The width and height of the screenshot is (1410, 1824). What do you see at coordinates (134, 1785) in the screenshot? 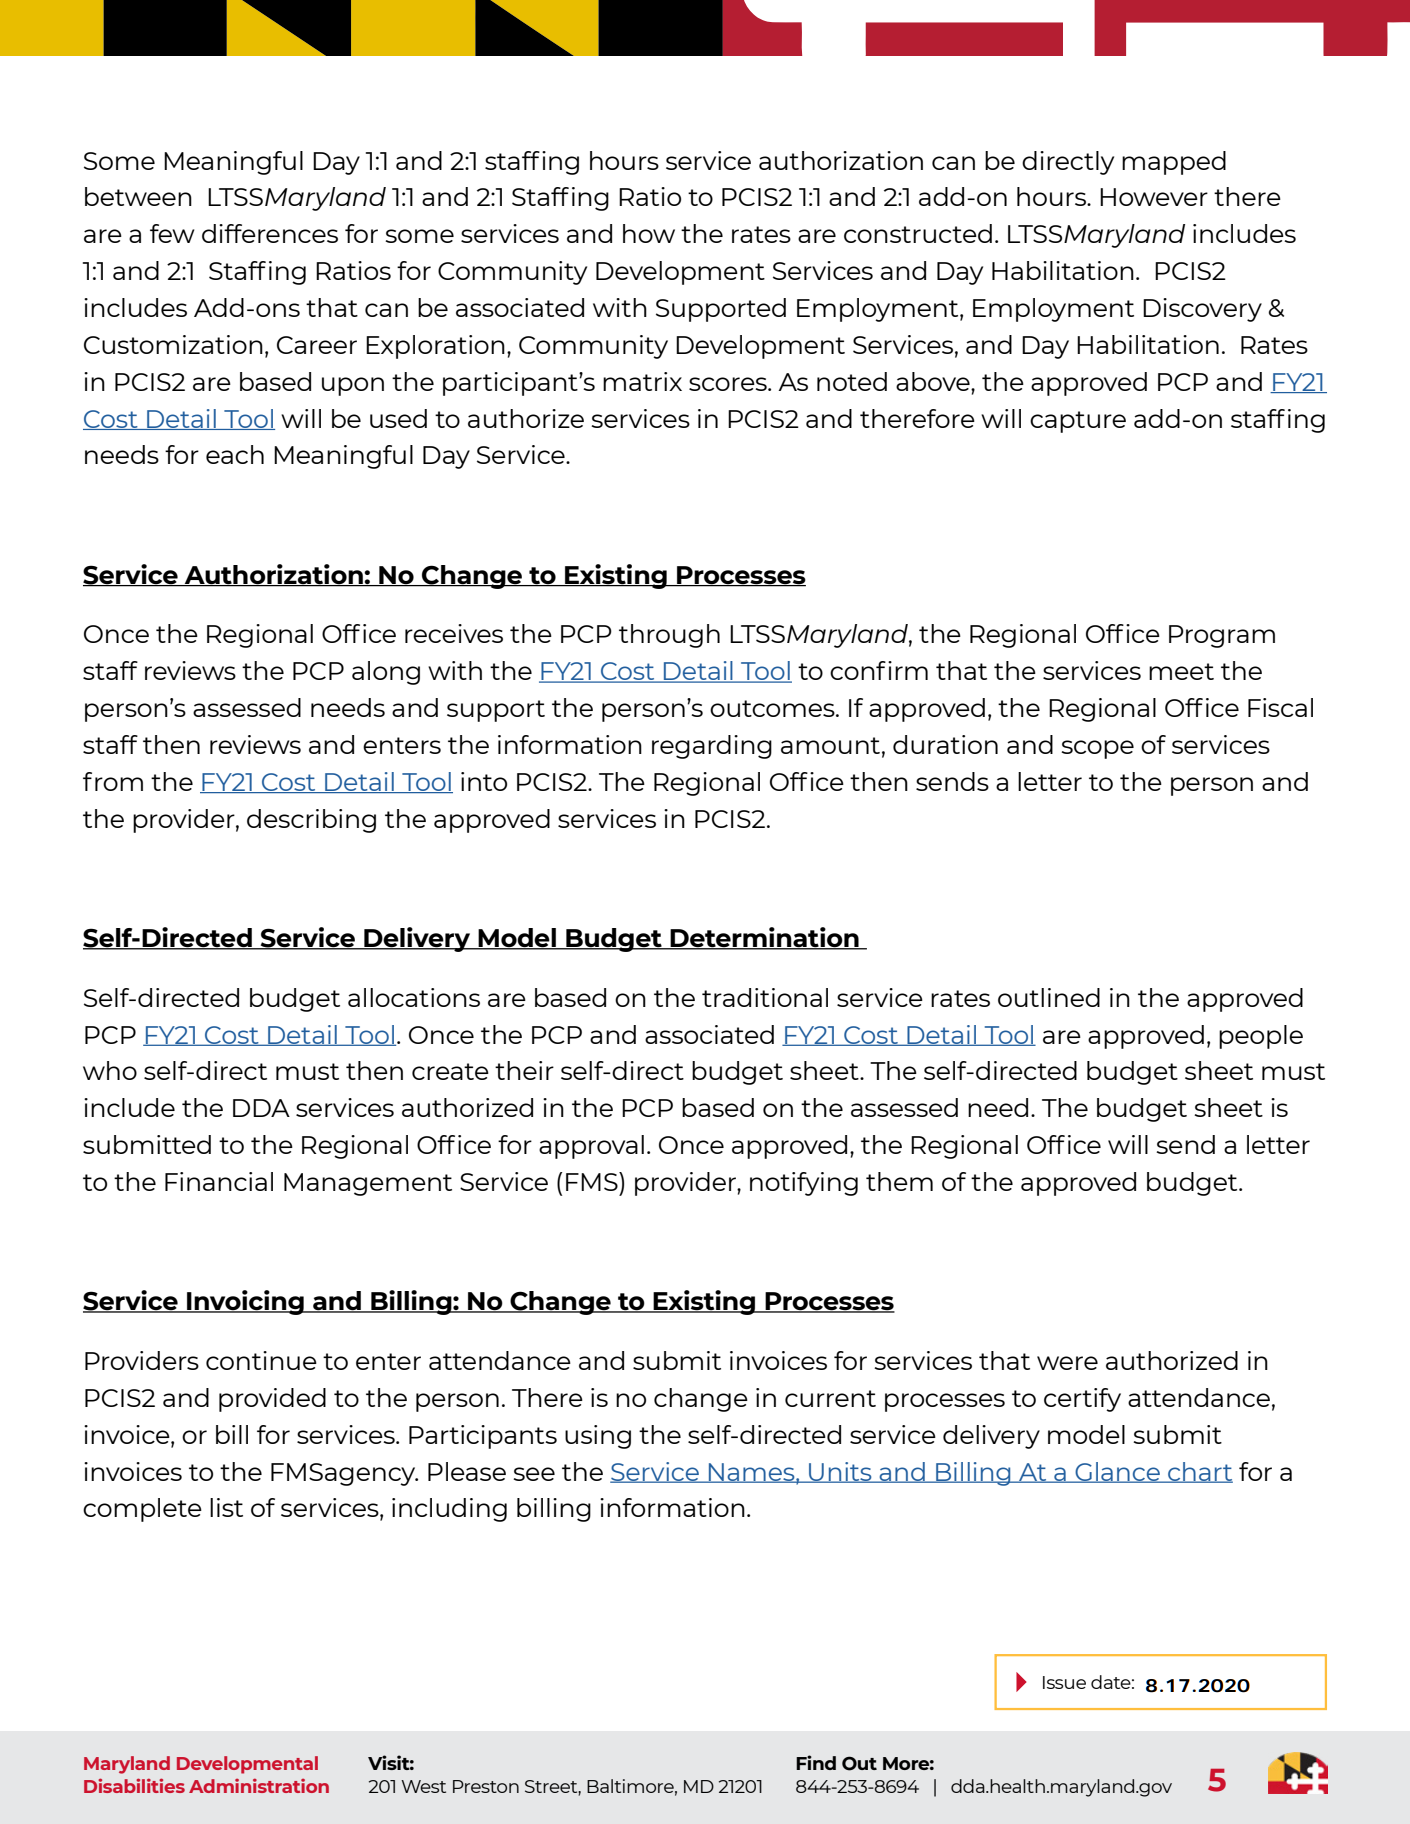
I see `Disabilities` at bounding box center [134, 1785].
